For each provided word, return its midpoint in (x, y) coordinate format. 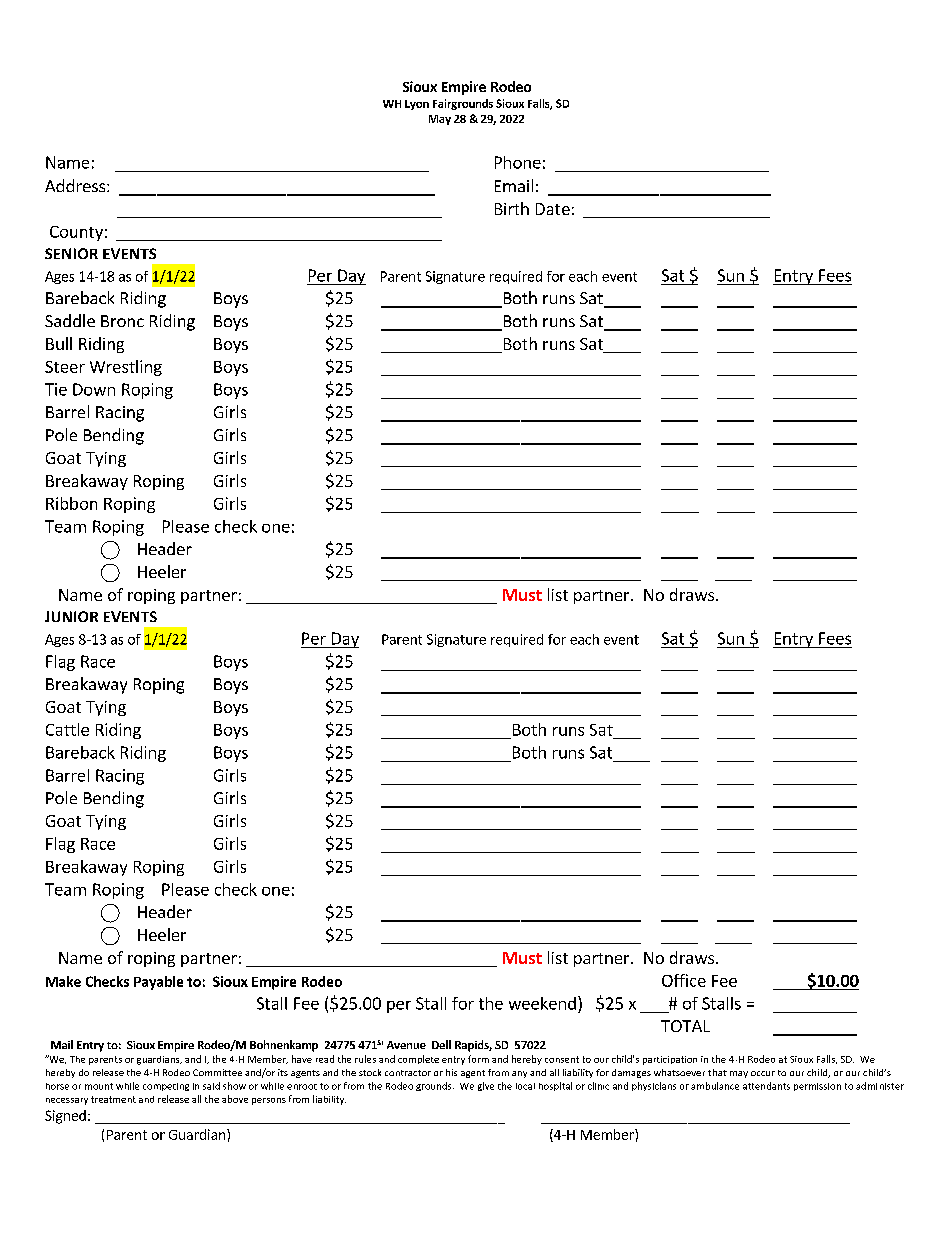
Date (553, 209)
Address (76, 185)
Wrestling (126, 368)
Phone (518, 162)
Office (684, 980)
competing (166, 1087)
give (486, 1086)
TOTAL (685, 1026)
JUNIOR (71, 616)
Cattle (67, 729)
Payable (158, 983)
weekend (542, 1003)
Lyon (417, 105)
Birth (512, 208)
